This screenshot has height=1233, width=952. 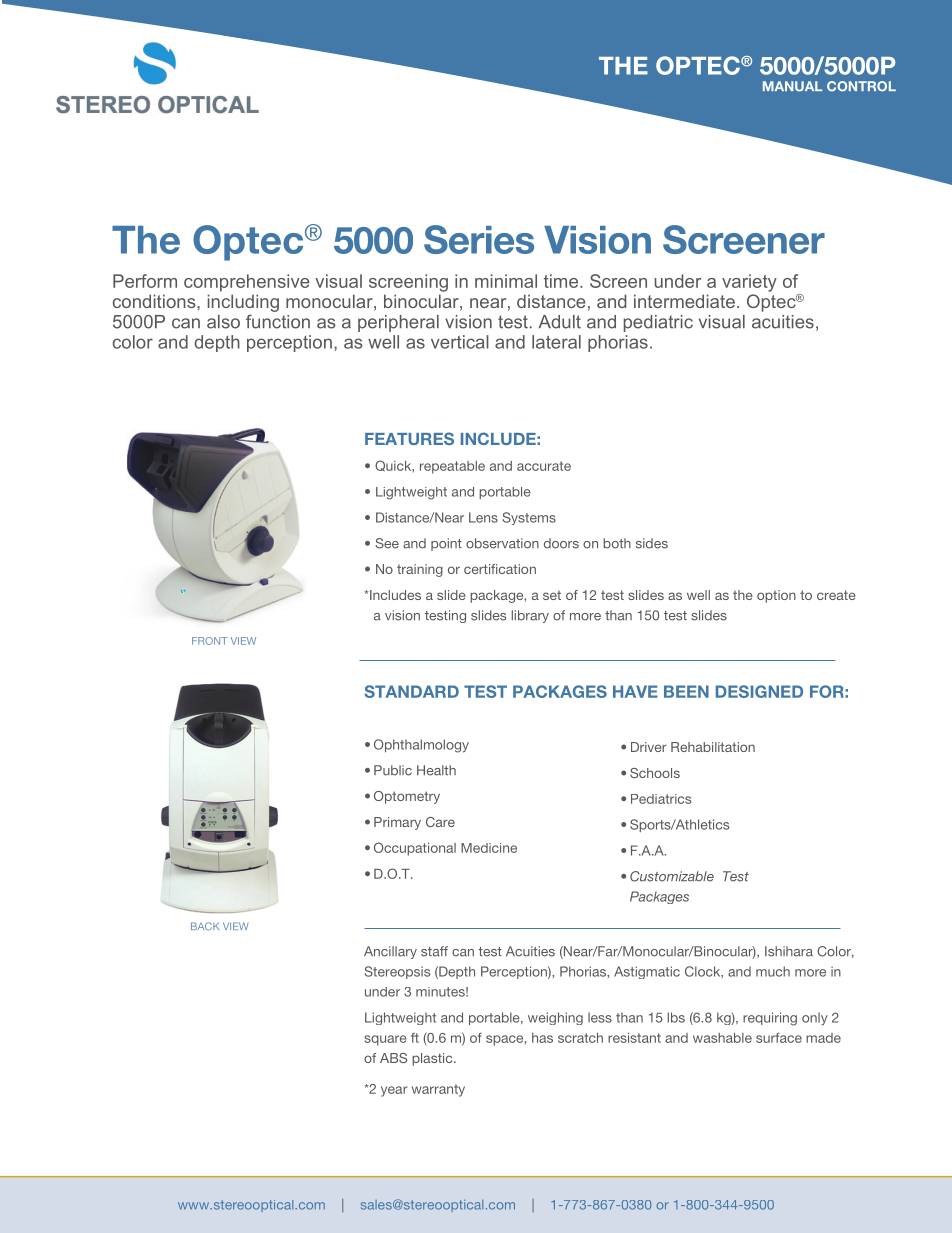 I want to click on Series, so click(x=479, y=239).
